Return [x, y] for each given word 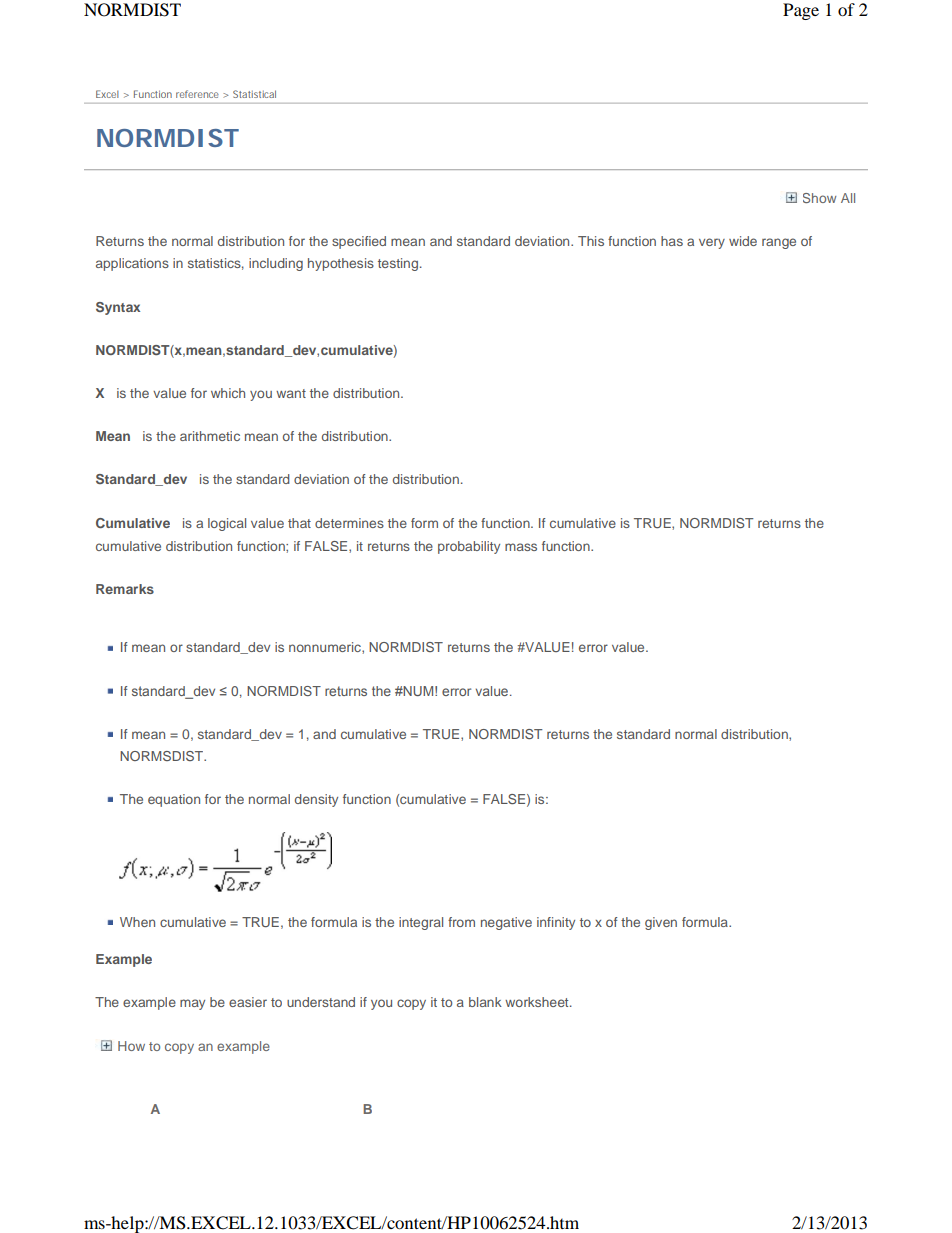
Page [801, 11]
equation [174, 800]
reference [197, 94]
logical [227, 524]
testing [398, 264]
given [661, 923]
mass [521, 547]
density [316, 800]
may [192, 1004]
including [276, 264]
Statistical [254, 94]
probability [469, 547]
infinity [556, 923]
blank [485, 1002]
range [779, 243]
